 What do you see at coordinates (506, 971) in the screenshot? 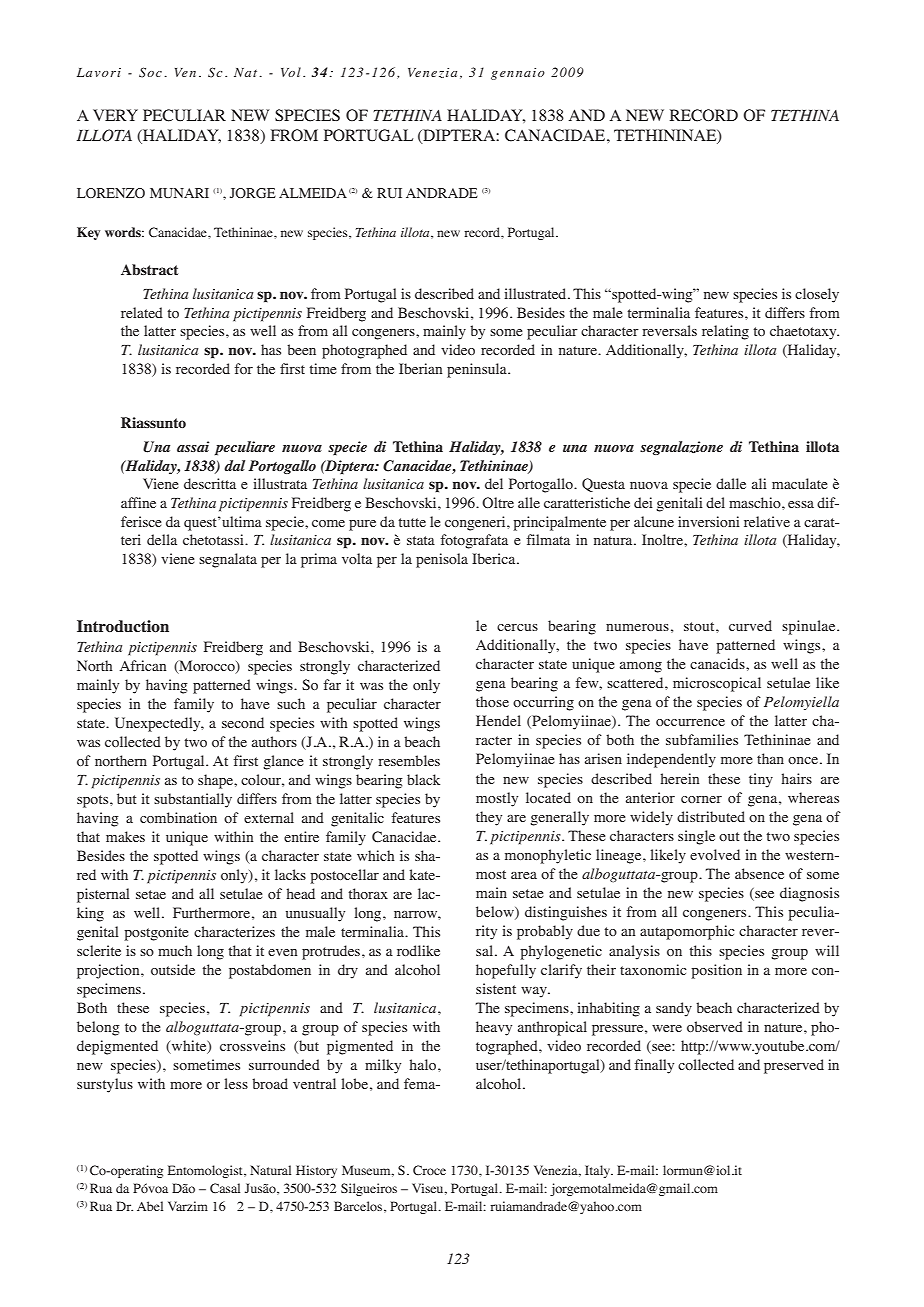
I see `hopefully` at bounding box center [506, 971].
